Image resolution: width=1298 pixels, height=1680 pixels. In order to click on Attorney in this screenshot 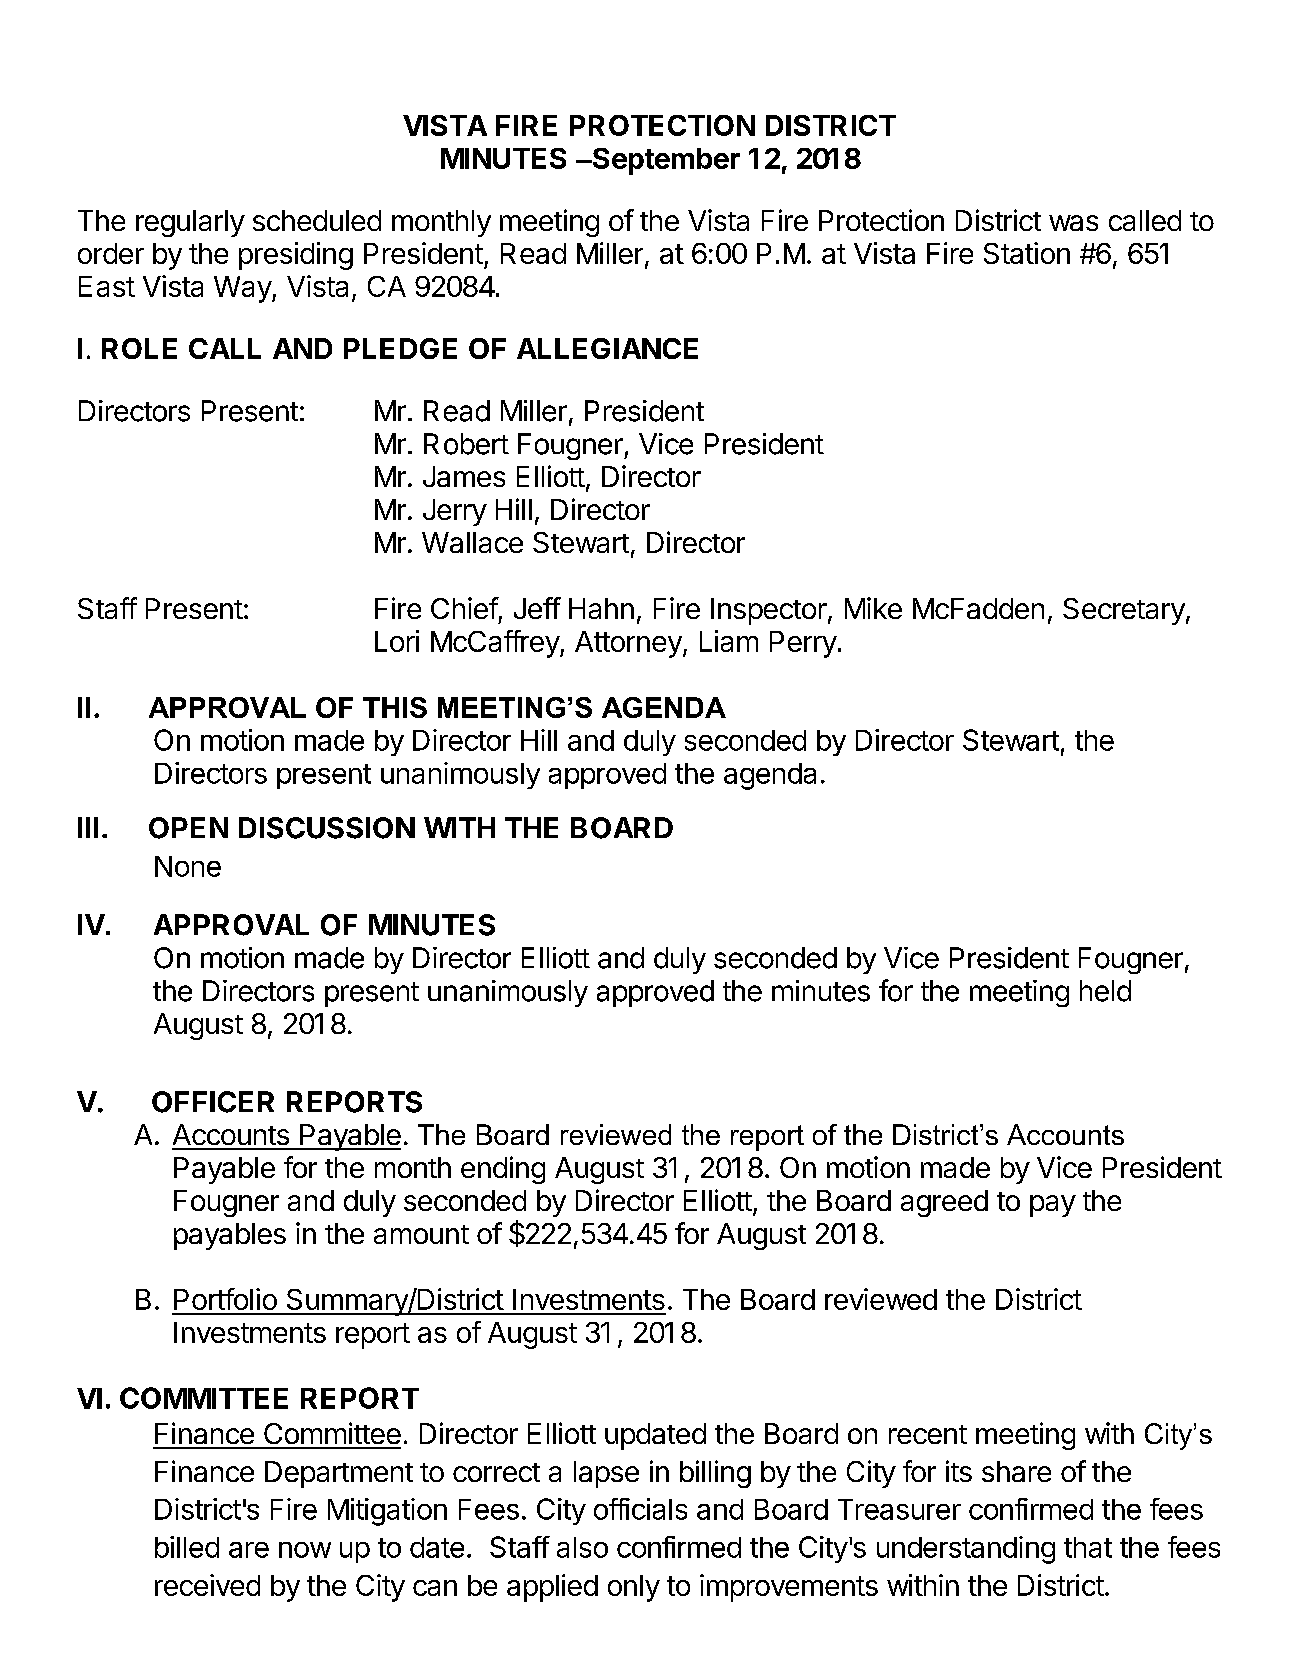, I will do `click(629, 644)`.
